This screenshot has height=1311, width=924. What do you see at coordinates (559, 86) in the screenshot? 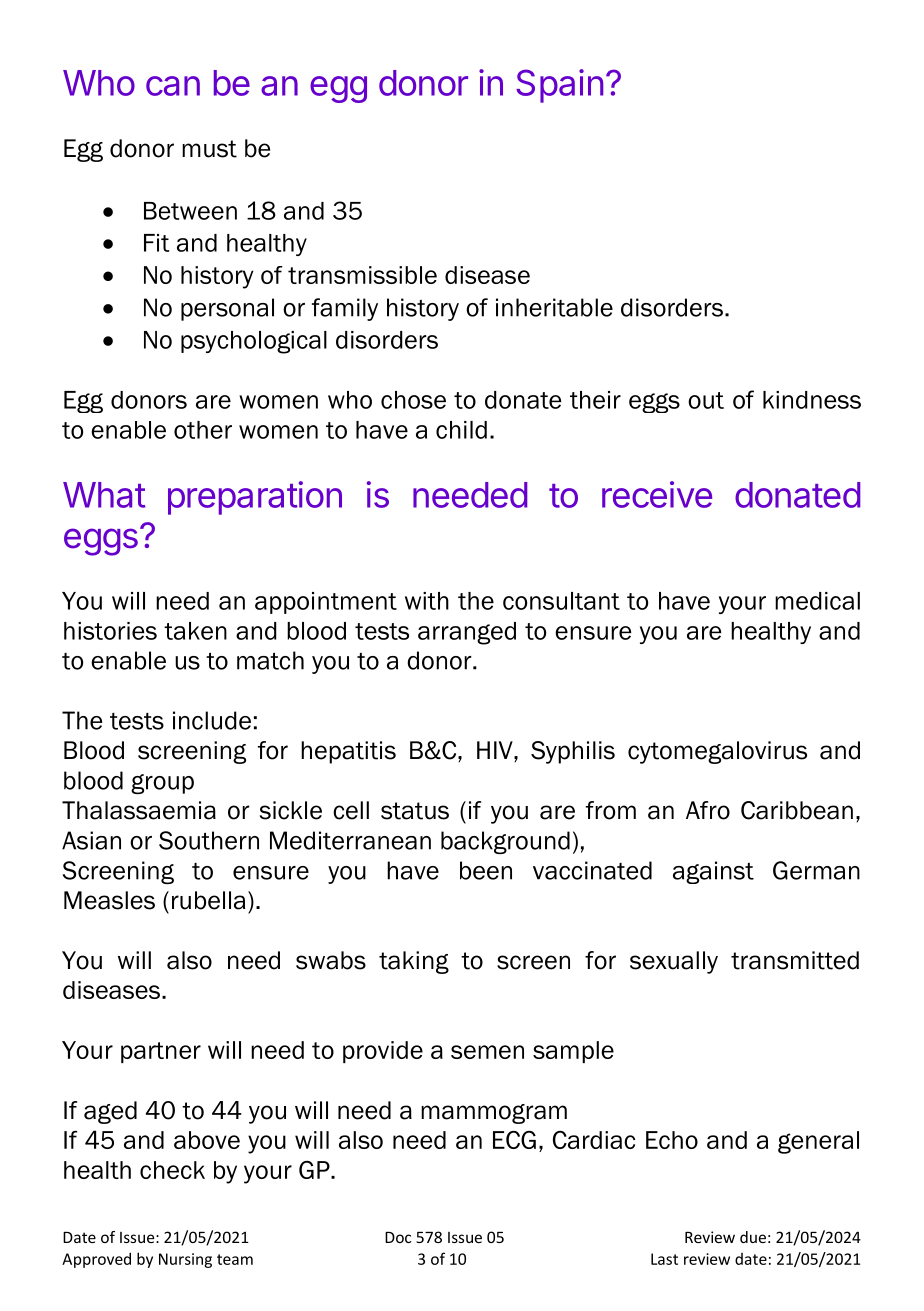
I see `Spain` at bounding box center [559, 86].
